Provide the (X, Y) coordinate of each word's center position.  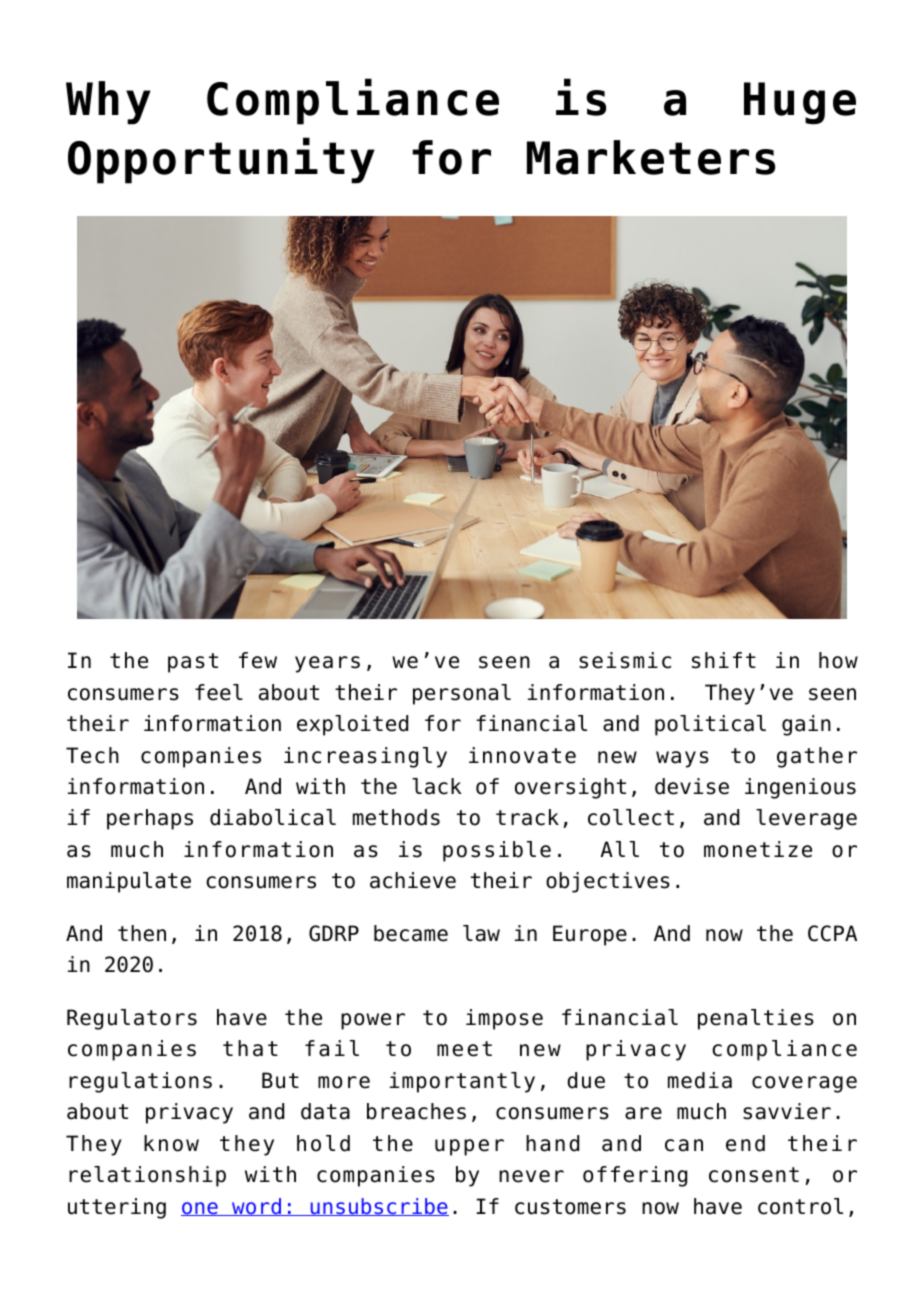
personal (462, 694)
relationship (147, 1176)
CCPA (832, 933)
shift (724, 660)
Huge (800, 103)
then (142, 933)
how (838, 660)
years (327, 664)
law (481, 933)
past (193, 663)
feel (219, 692)
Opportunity (221, 160)
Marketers (651, 157)
